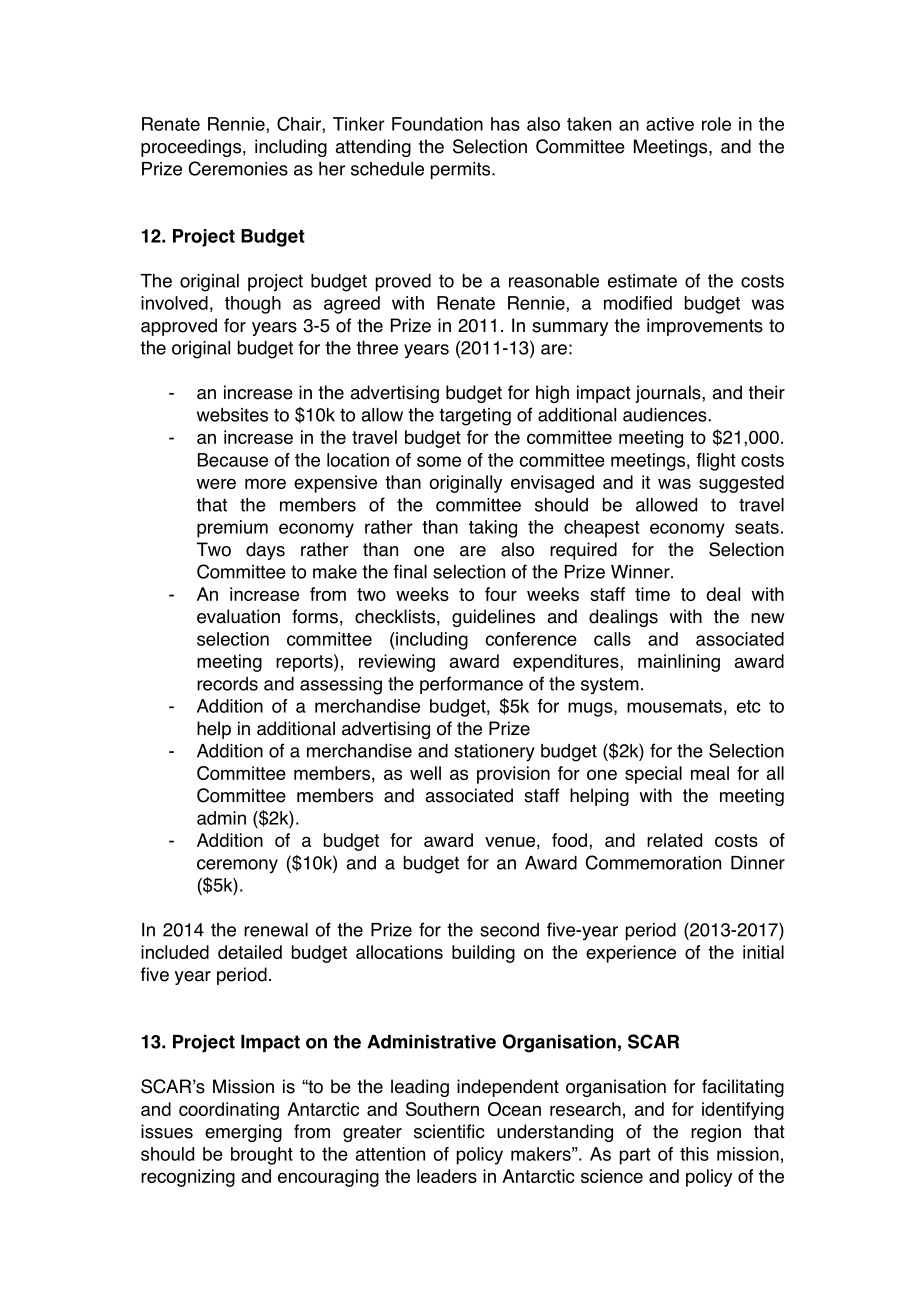  What do you see at coordinates (669, 394) in the document?
I see `journals` at bounding box center [669, 394].
